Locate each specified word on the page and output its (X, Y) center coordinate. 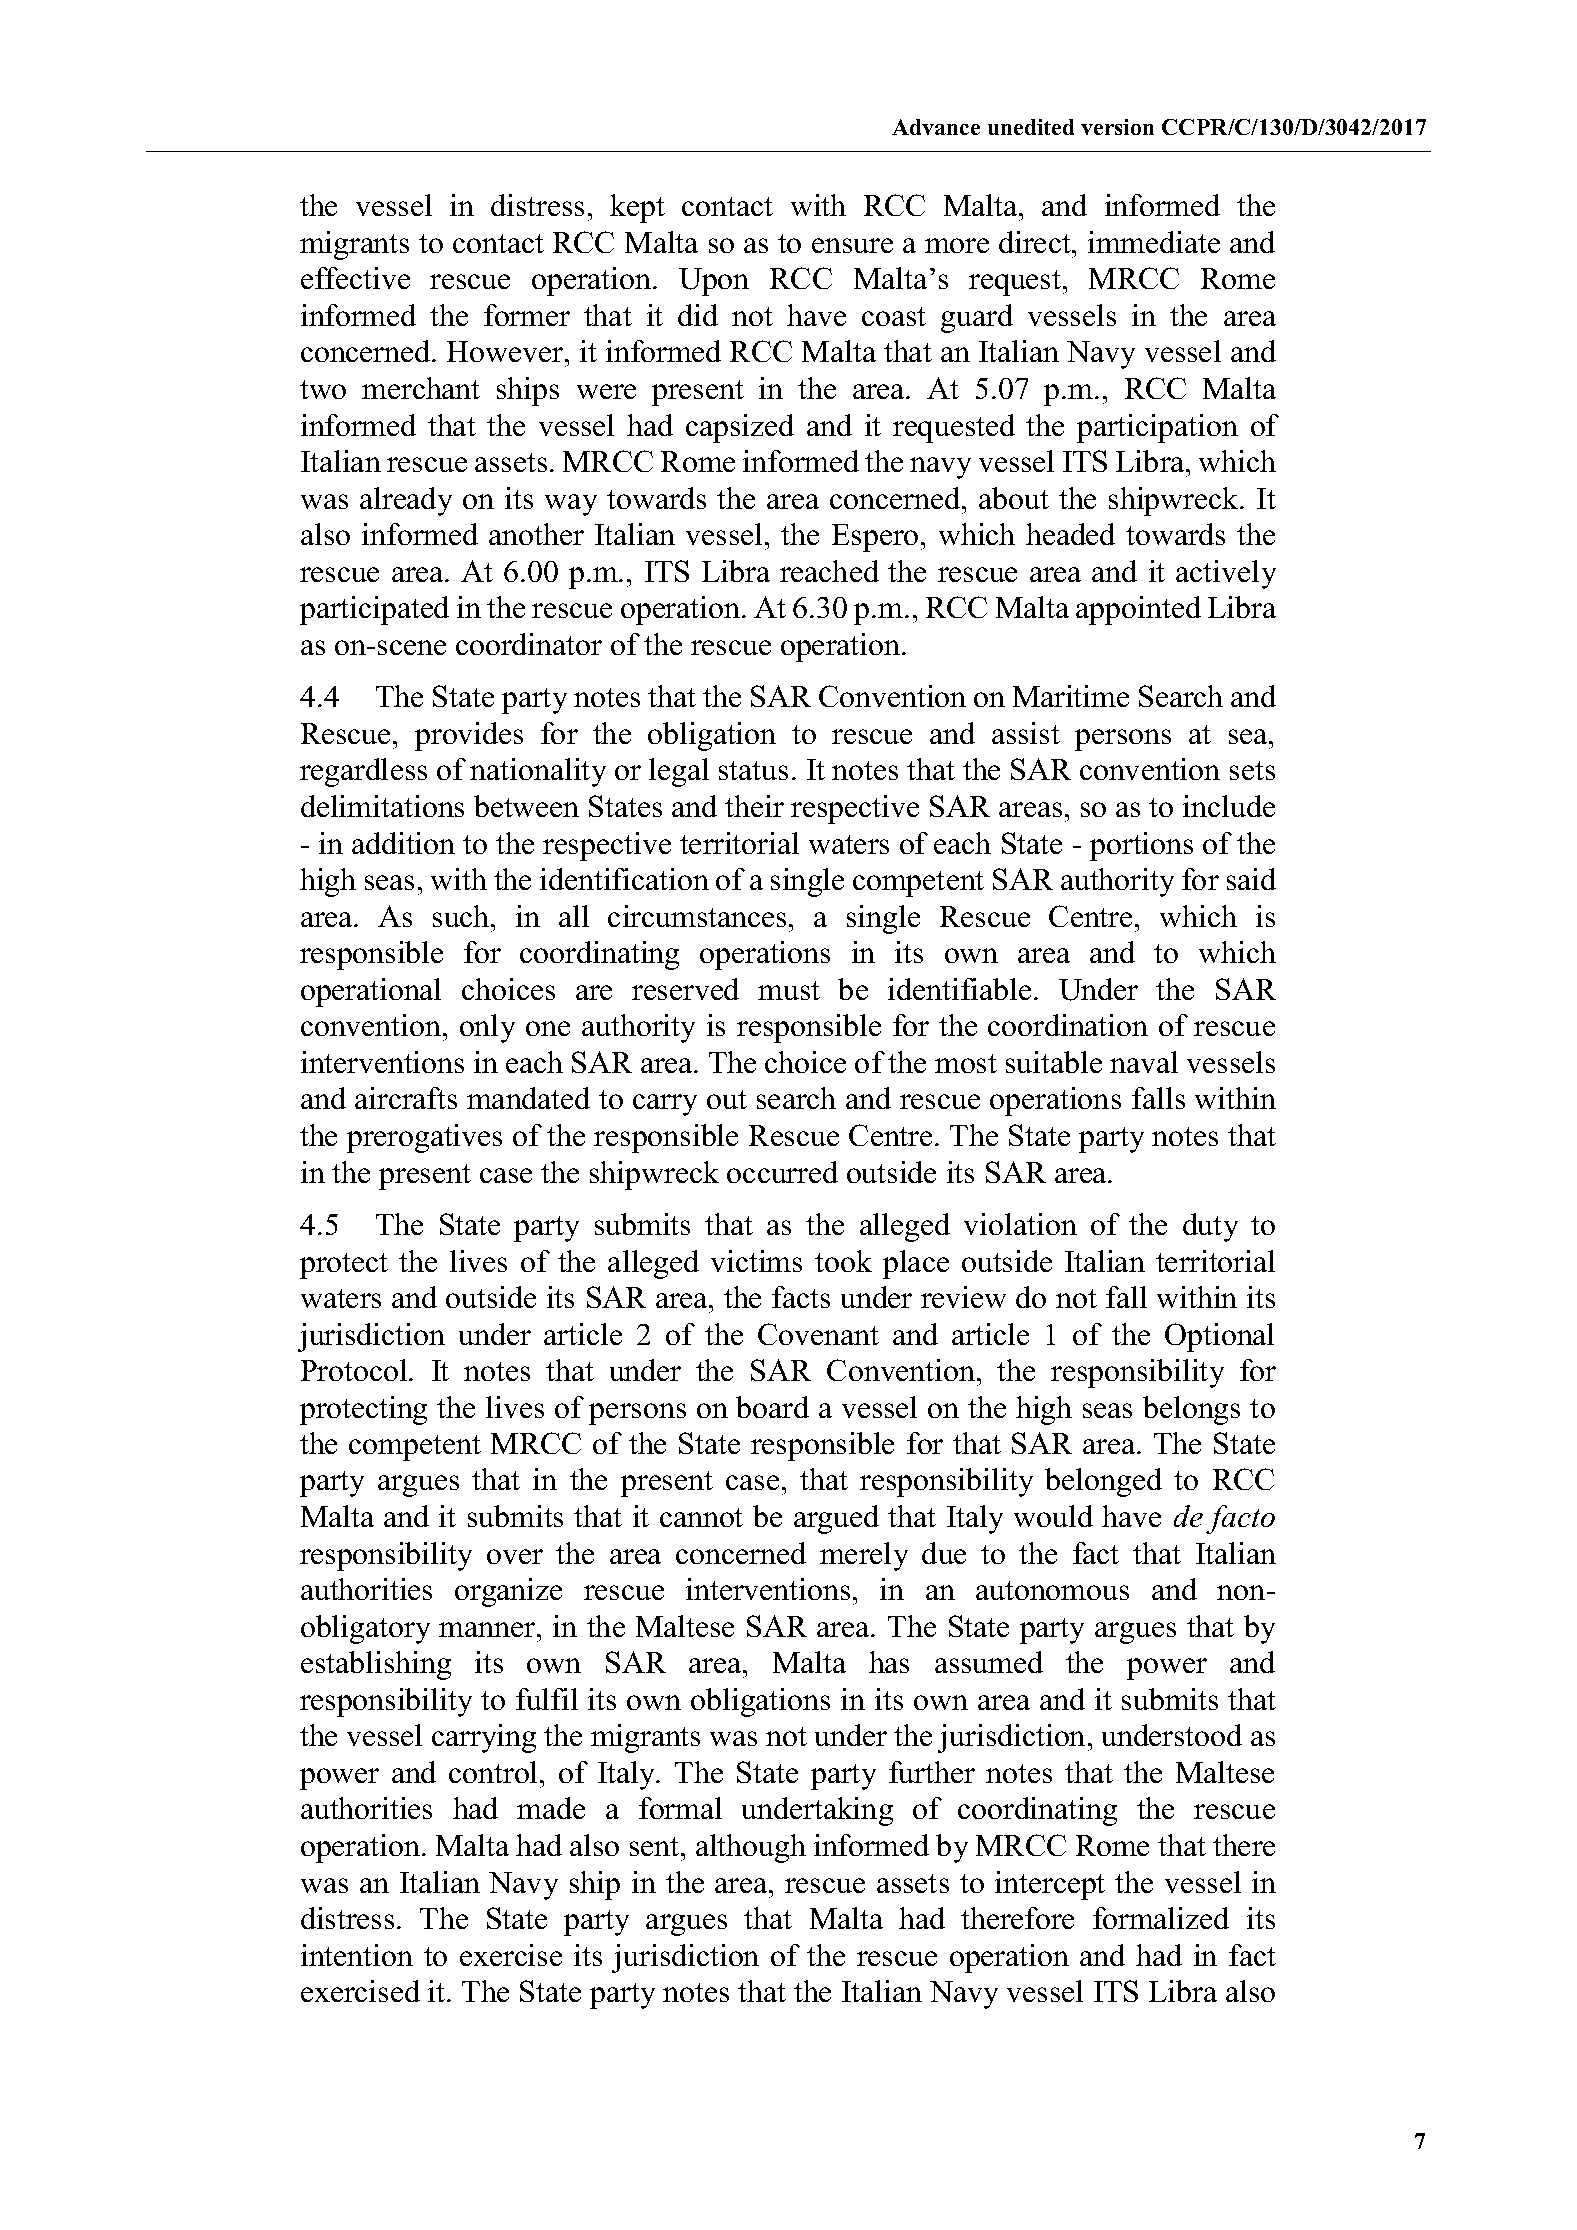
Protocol (355, 1370)
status (753, 770)
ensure (852, 245)
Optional (1219, 1337)
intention (357, 1955)
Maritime (1071, 696)
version (1117, 127)
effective (355, 278)
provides (469, 736)
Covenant (818, 1334)
